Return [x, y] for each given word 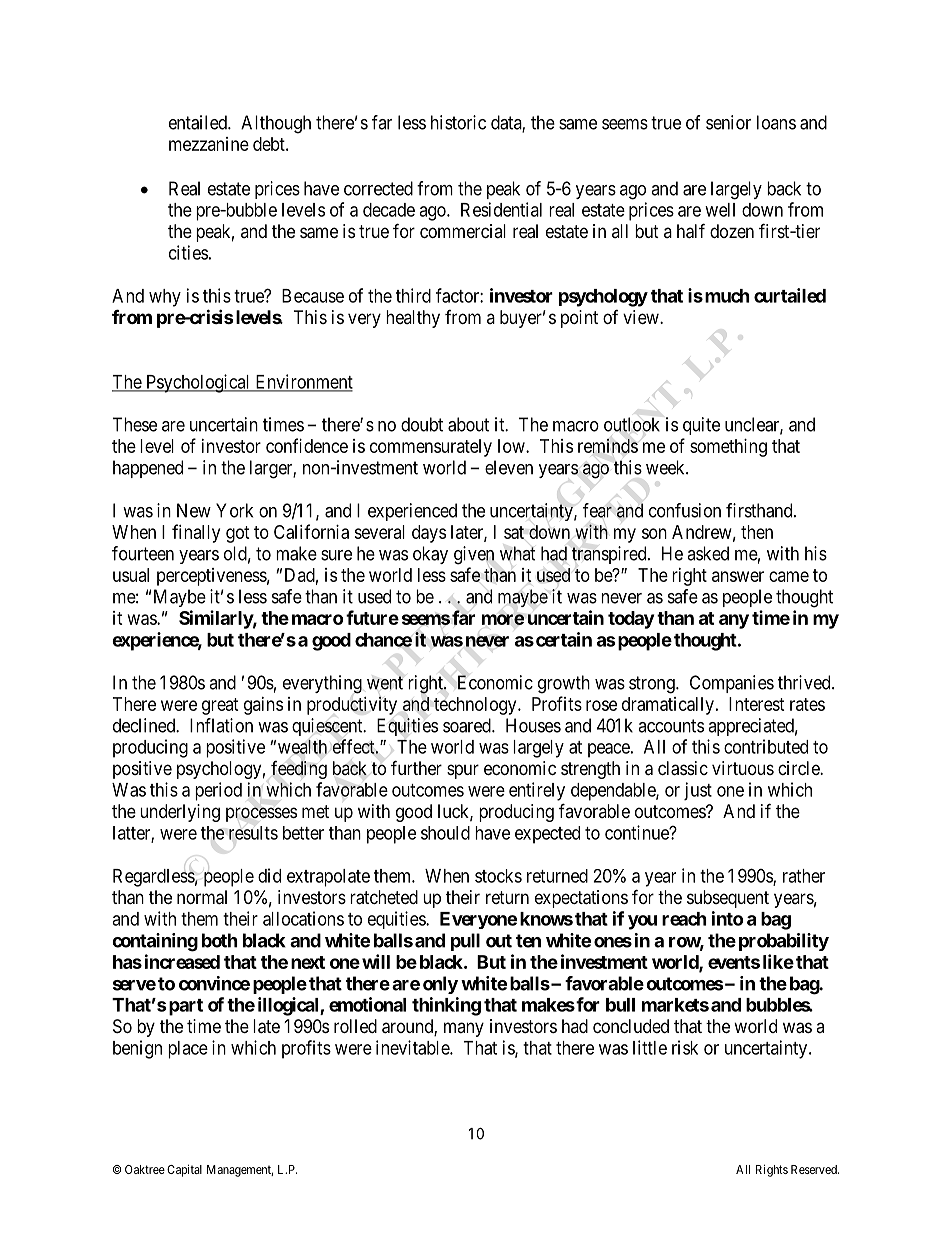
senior [728, 122]
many [464, 1029]
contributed [766, 746]
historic [458, 122]
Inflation [221, 725]
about [468, 424]
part [184, 1007]
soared [468, 725]
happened [148, 469]
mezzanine [209, 144]
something [728, 448]
